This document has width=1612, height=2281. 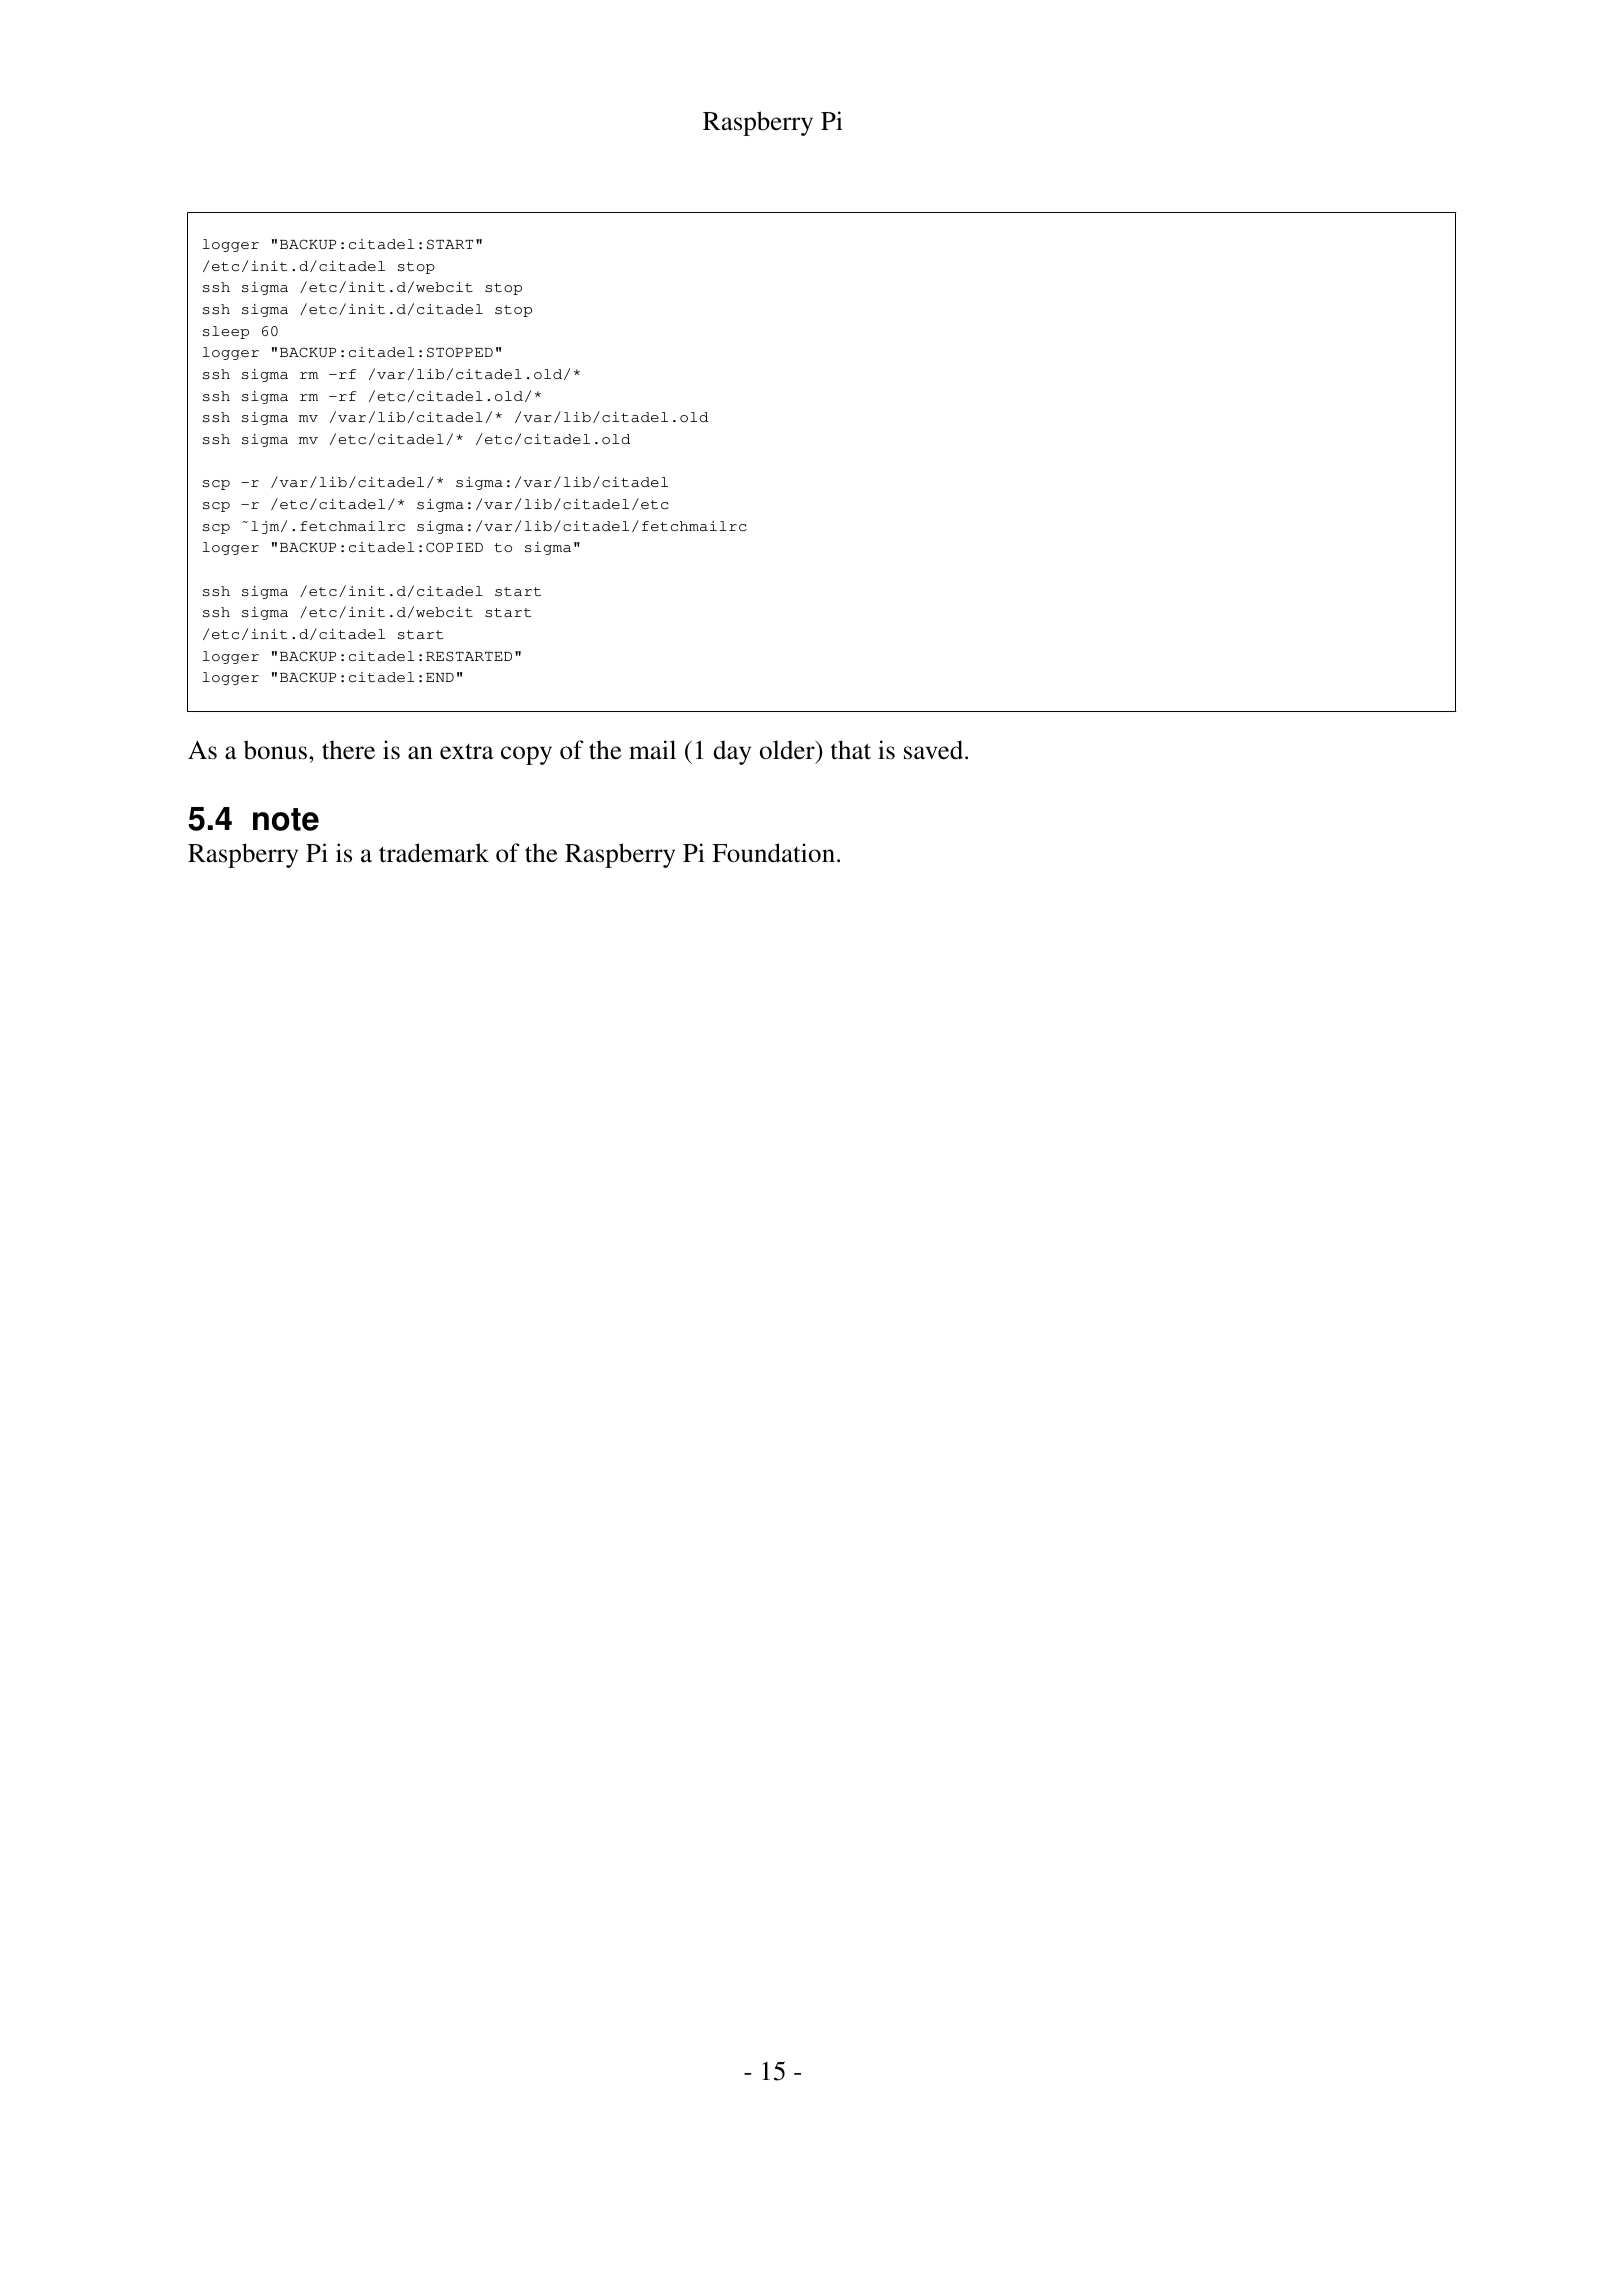 I want to click on day, so click(x=732, y=752).
